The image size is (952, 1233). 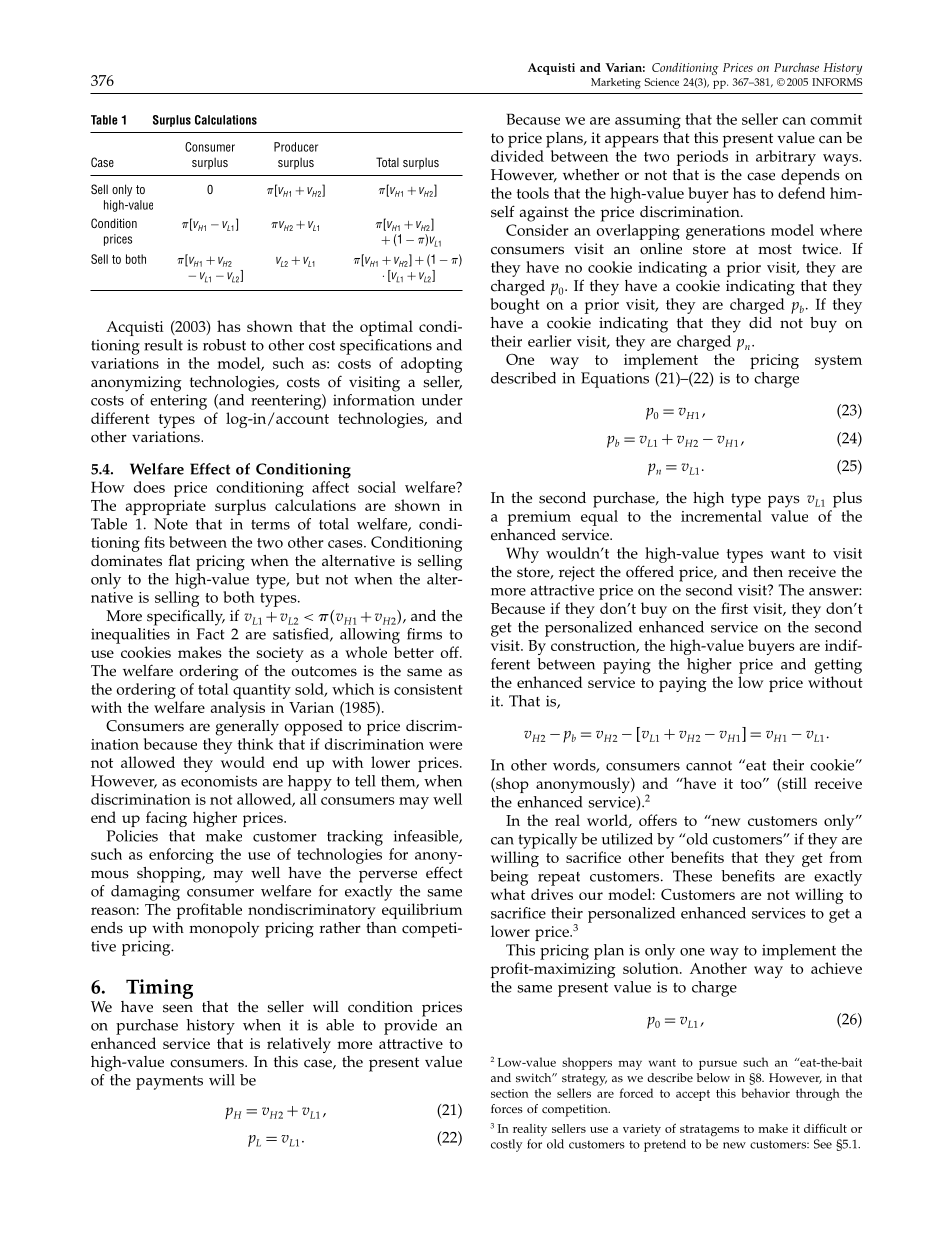 I want to click on Producer, so click(x=296, y=147).
